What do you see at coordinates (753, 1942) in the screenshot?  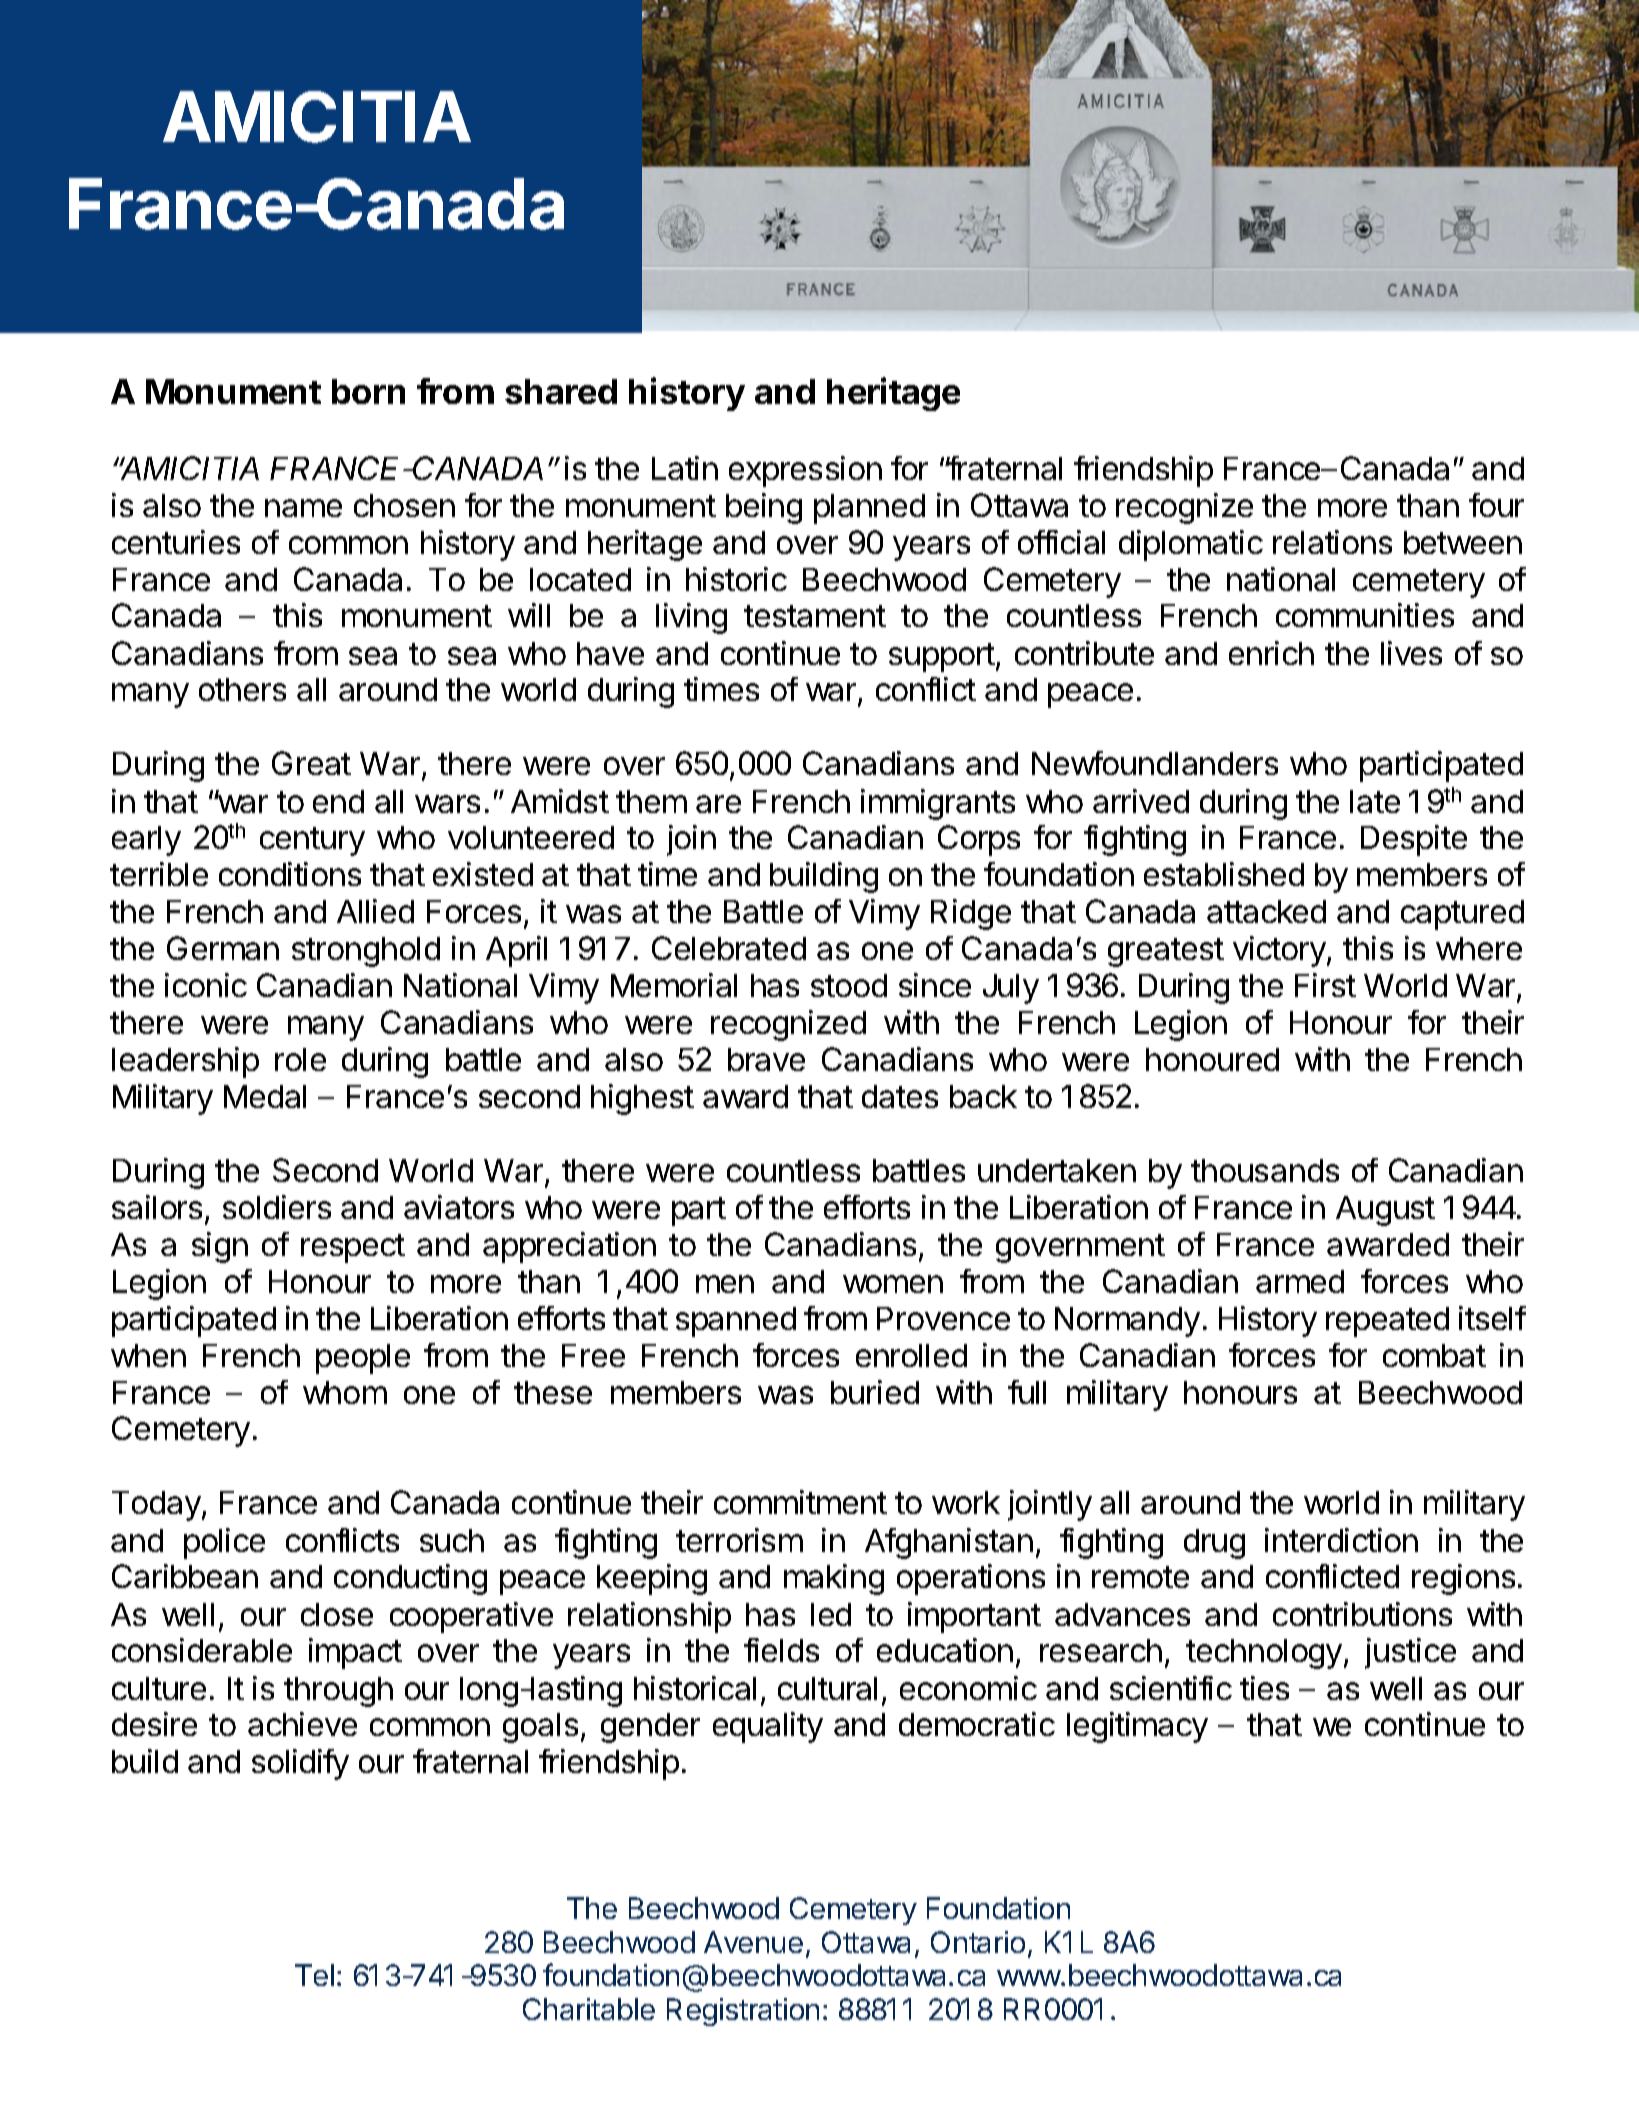 I see `Avenue` at bounding box center [753, 1942].
